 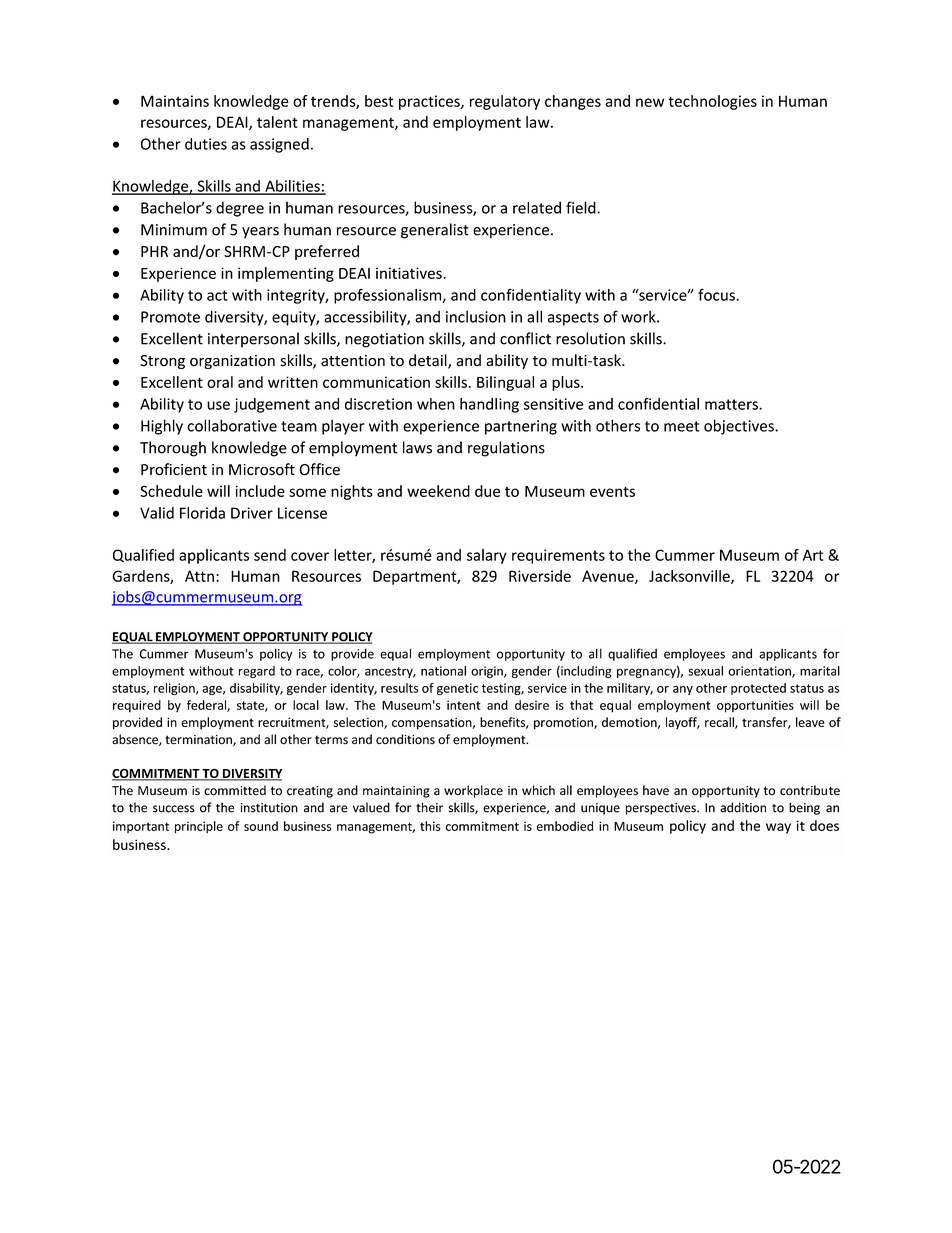 I want to click on matters, so click(x=732, y=404).
